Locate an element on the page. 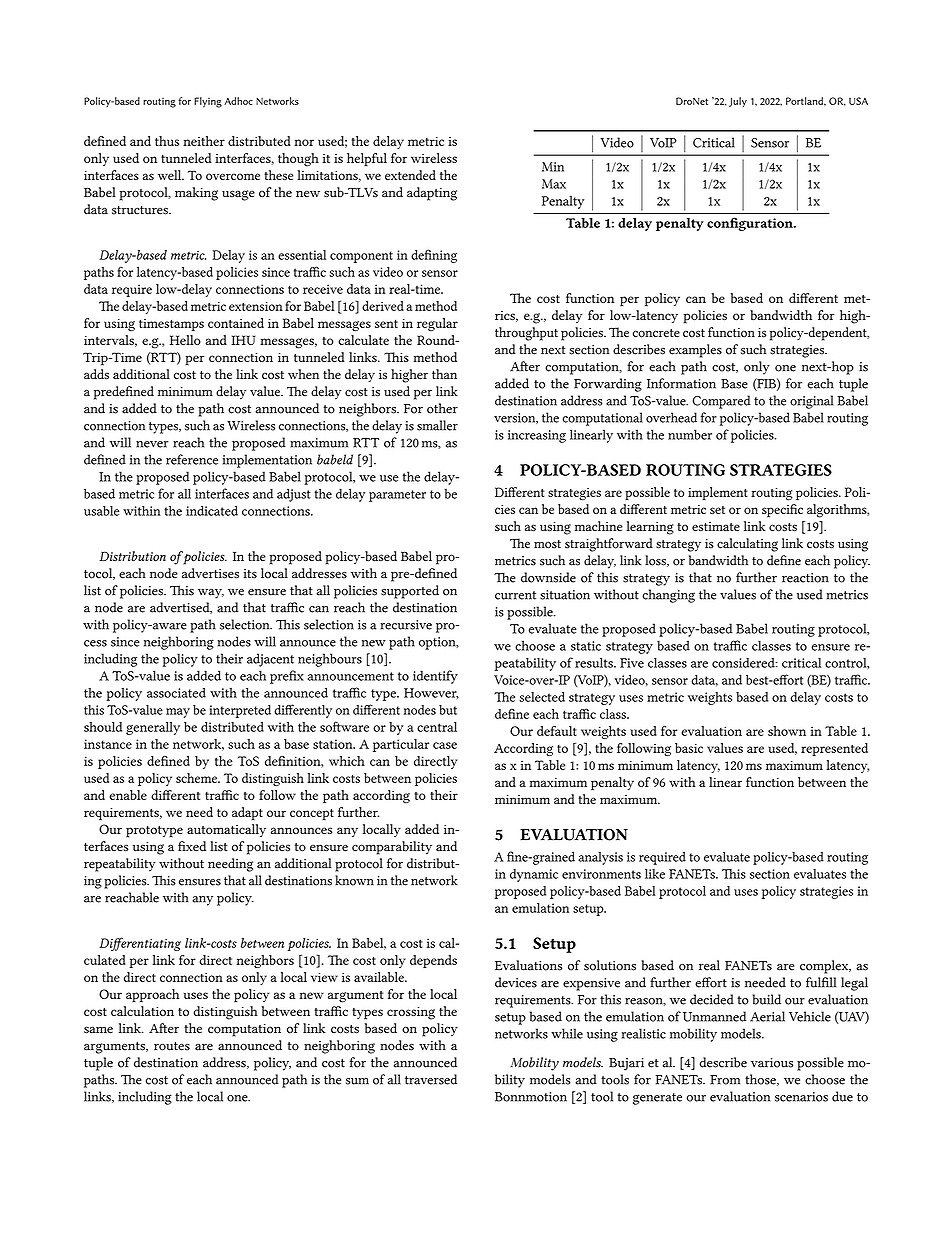 The height and width of the image is (1233, 952). dynamic is located at coordinates (534, 875).
